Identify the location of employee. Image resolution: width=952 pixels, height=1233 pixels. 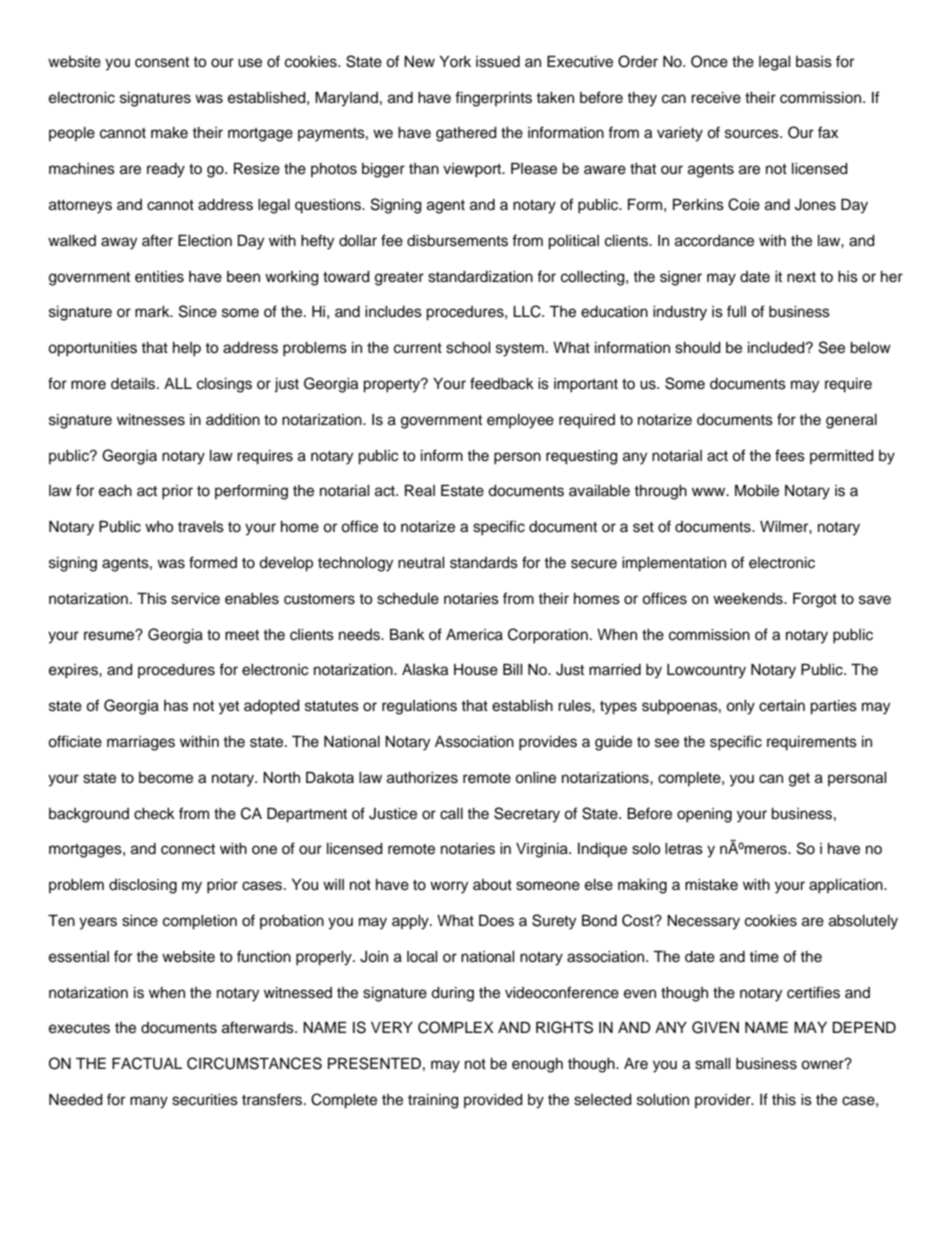
(520, 421).
